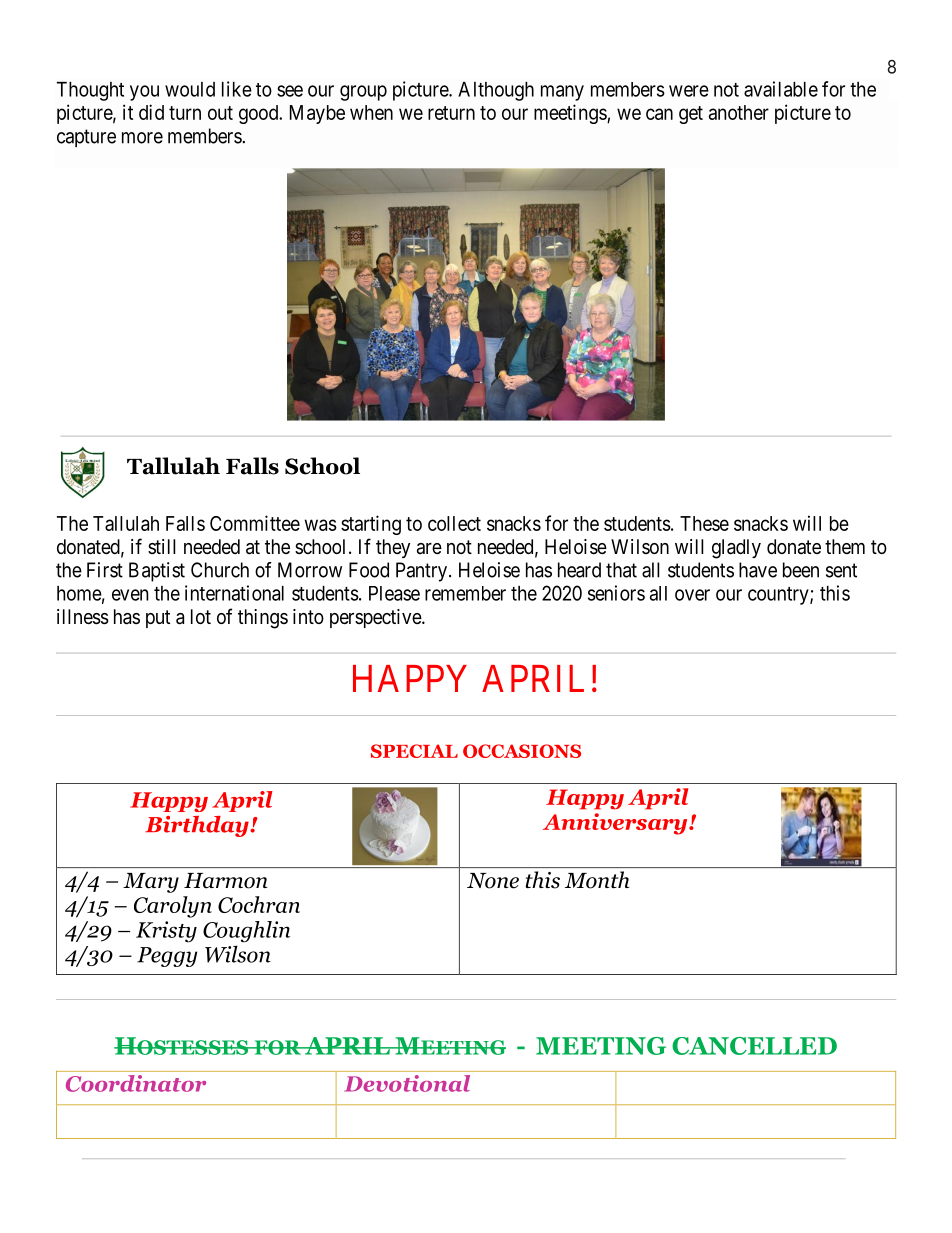 Image resolution: width=952 pixels, height=1233 pixels. I want to click on These, so click(704, 523).
